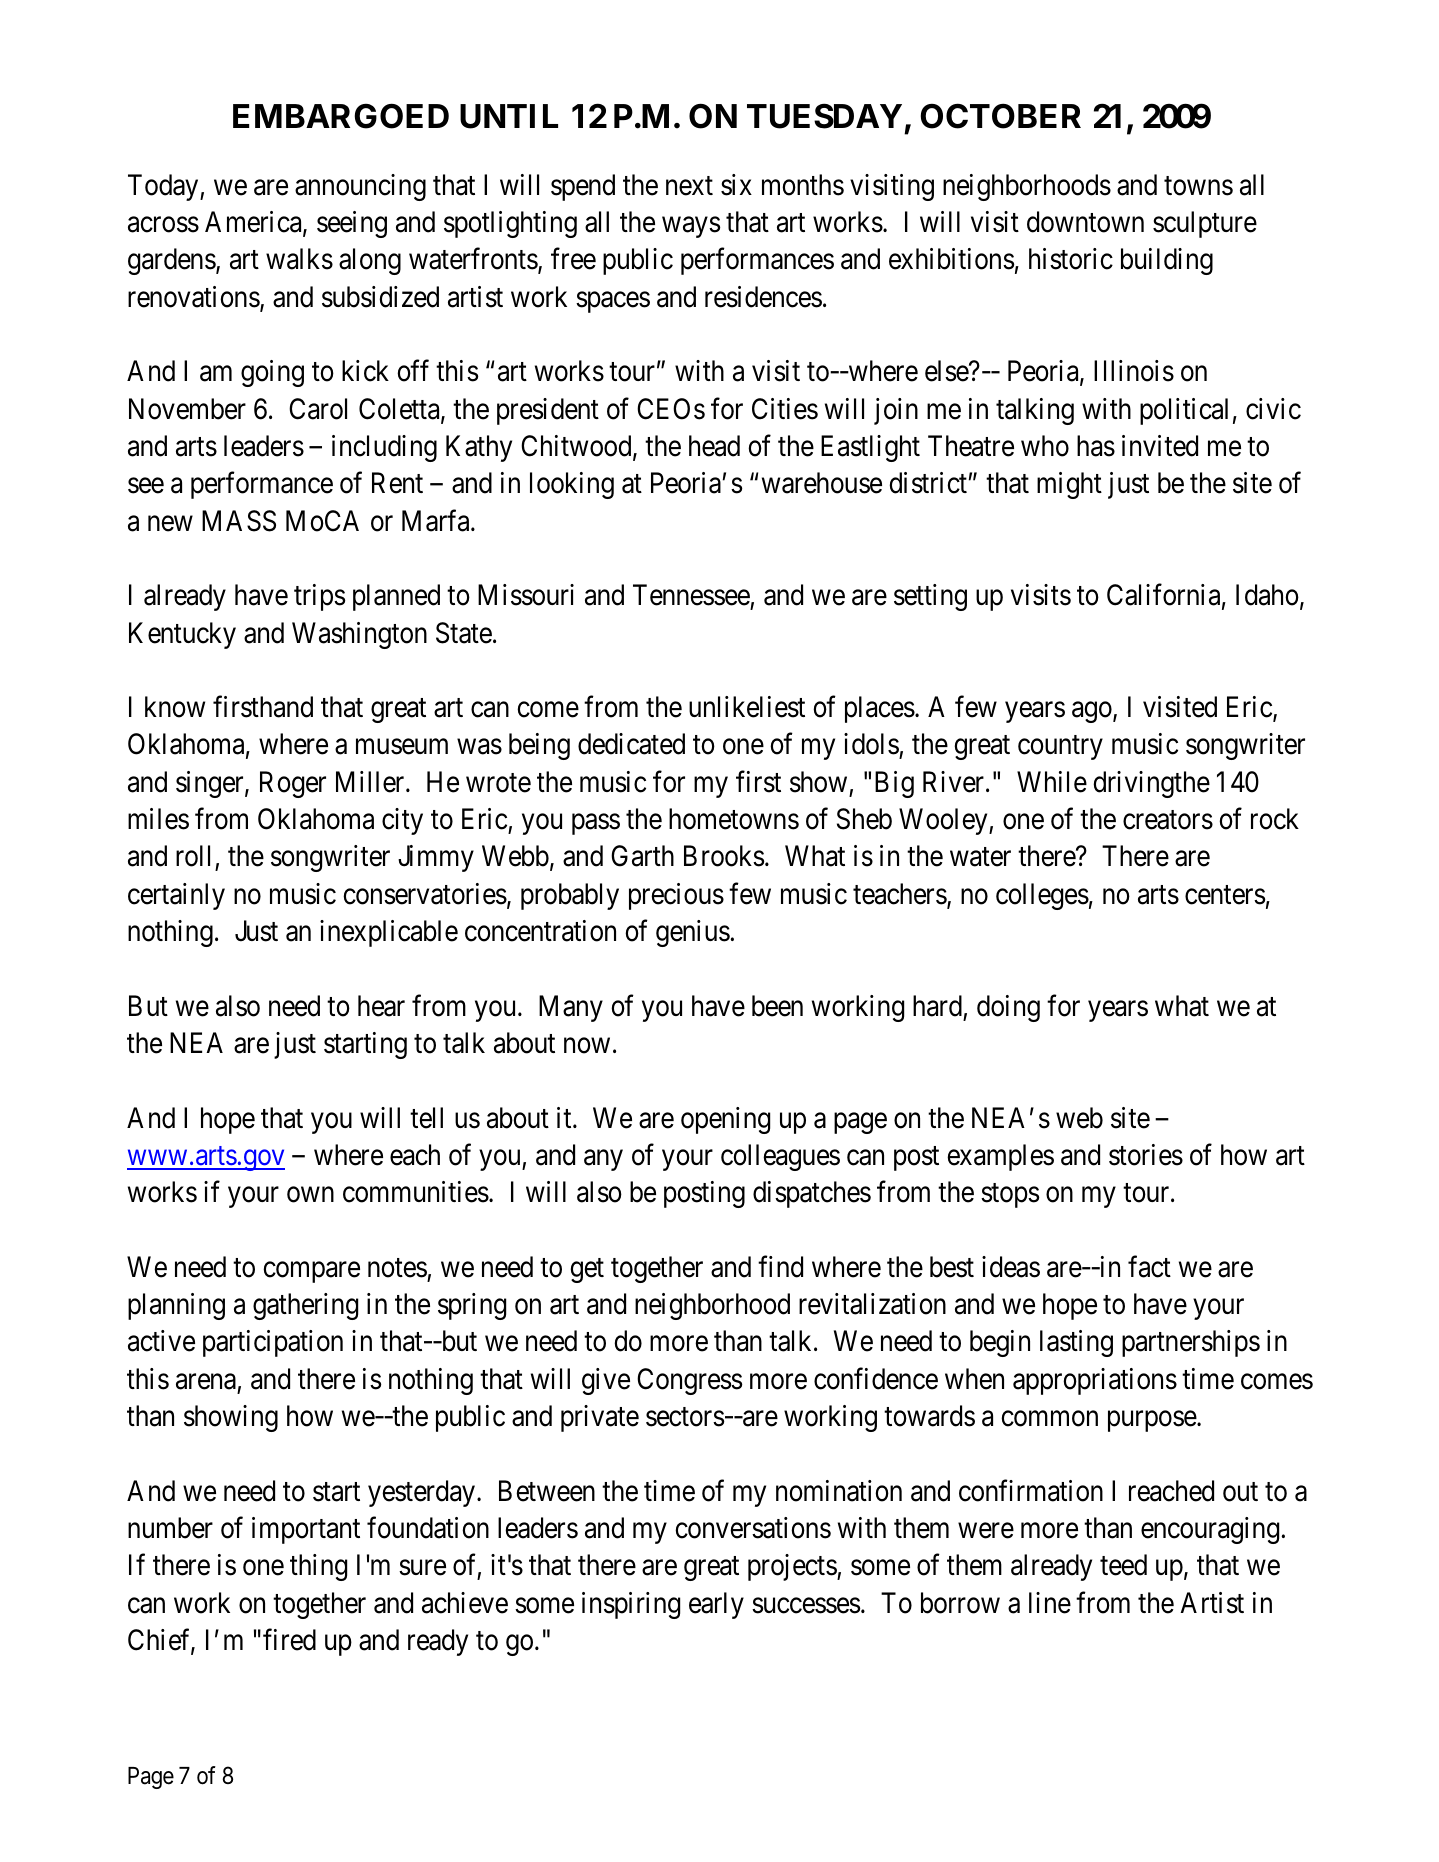 This screenshot has width=1439, height=1862. What do you see at coordinates (289, 1640) in the screenshot?
I see `fired` at bounding box center [289, 1640].
